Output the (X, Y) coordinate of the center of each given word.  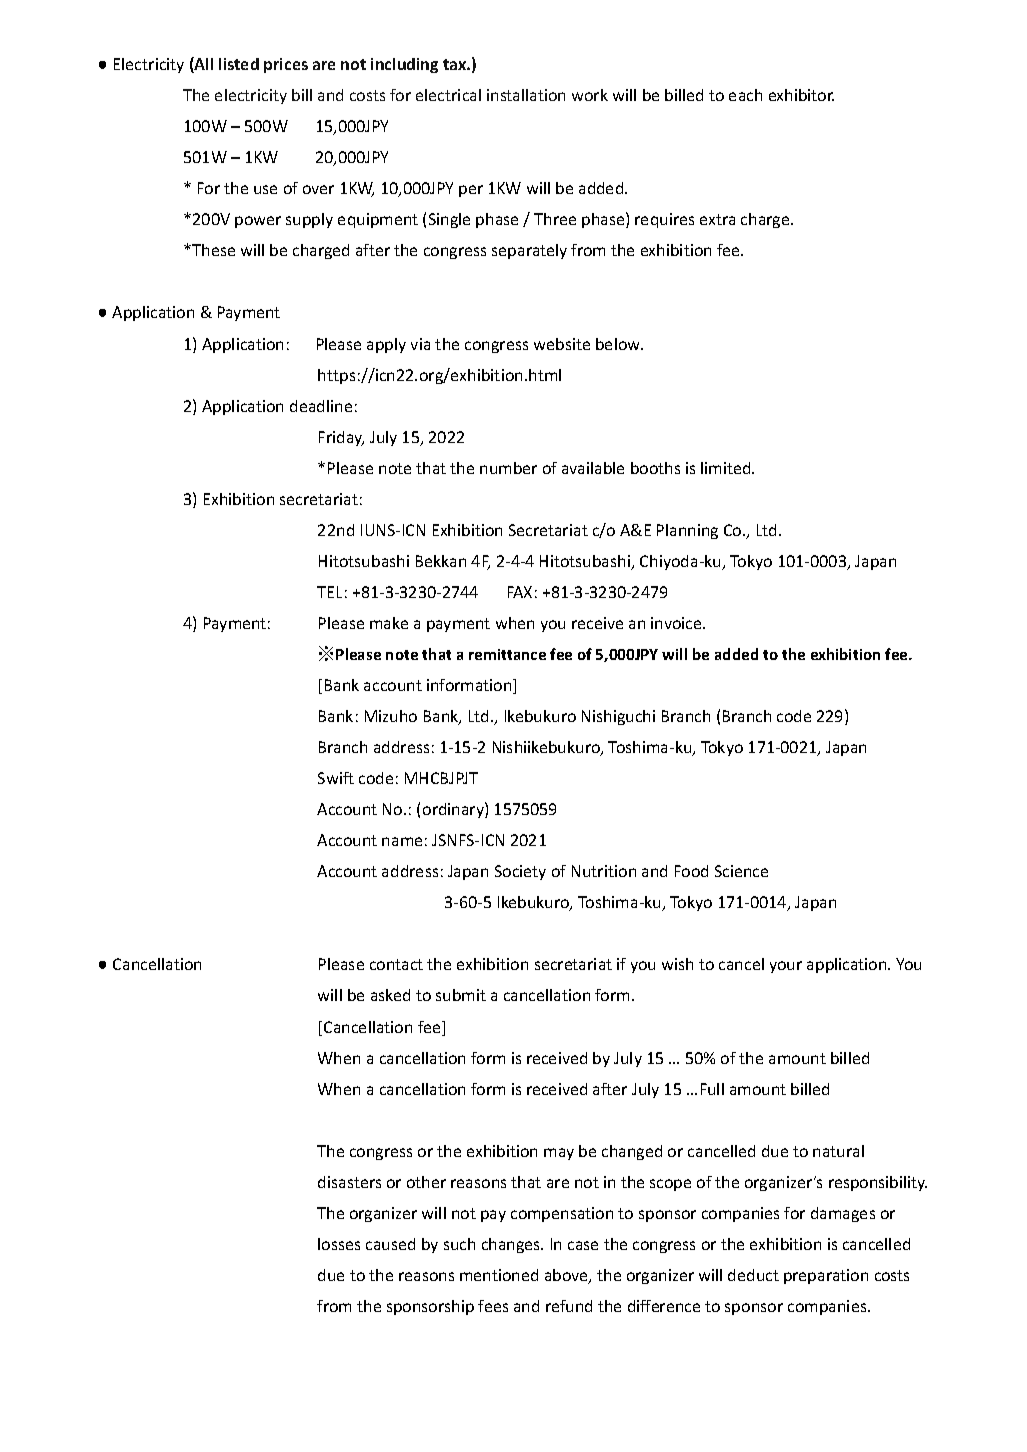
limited (727, 468)
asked (390, 995)
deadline (321, 406)
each (745, 95)
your (786, 967)
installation (526, 95)
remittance (507, 654)
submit (461, 995)
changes (512, 1245)
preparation (826, 1276)
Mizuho (391, 716)
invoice (677, 623)
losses (339, 1244)
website (562, 344)
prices (286, 65)
